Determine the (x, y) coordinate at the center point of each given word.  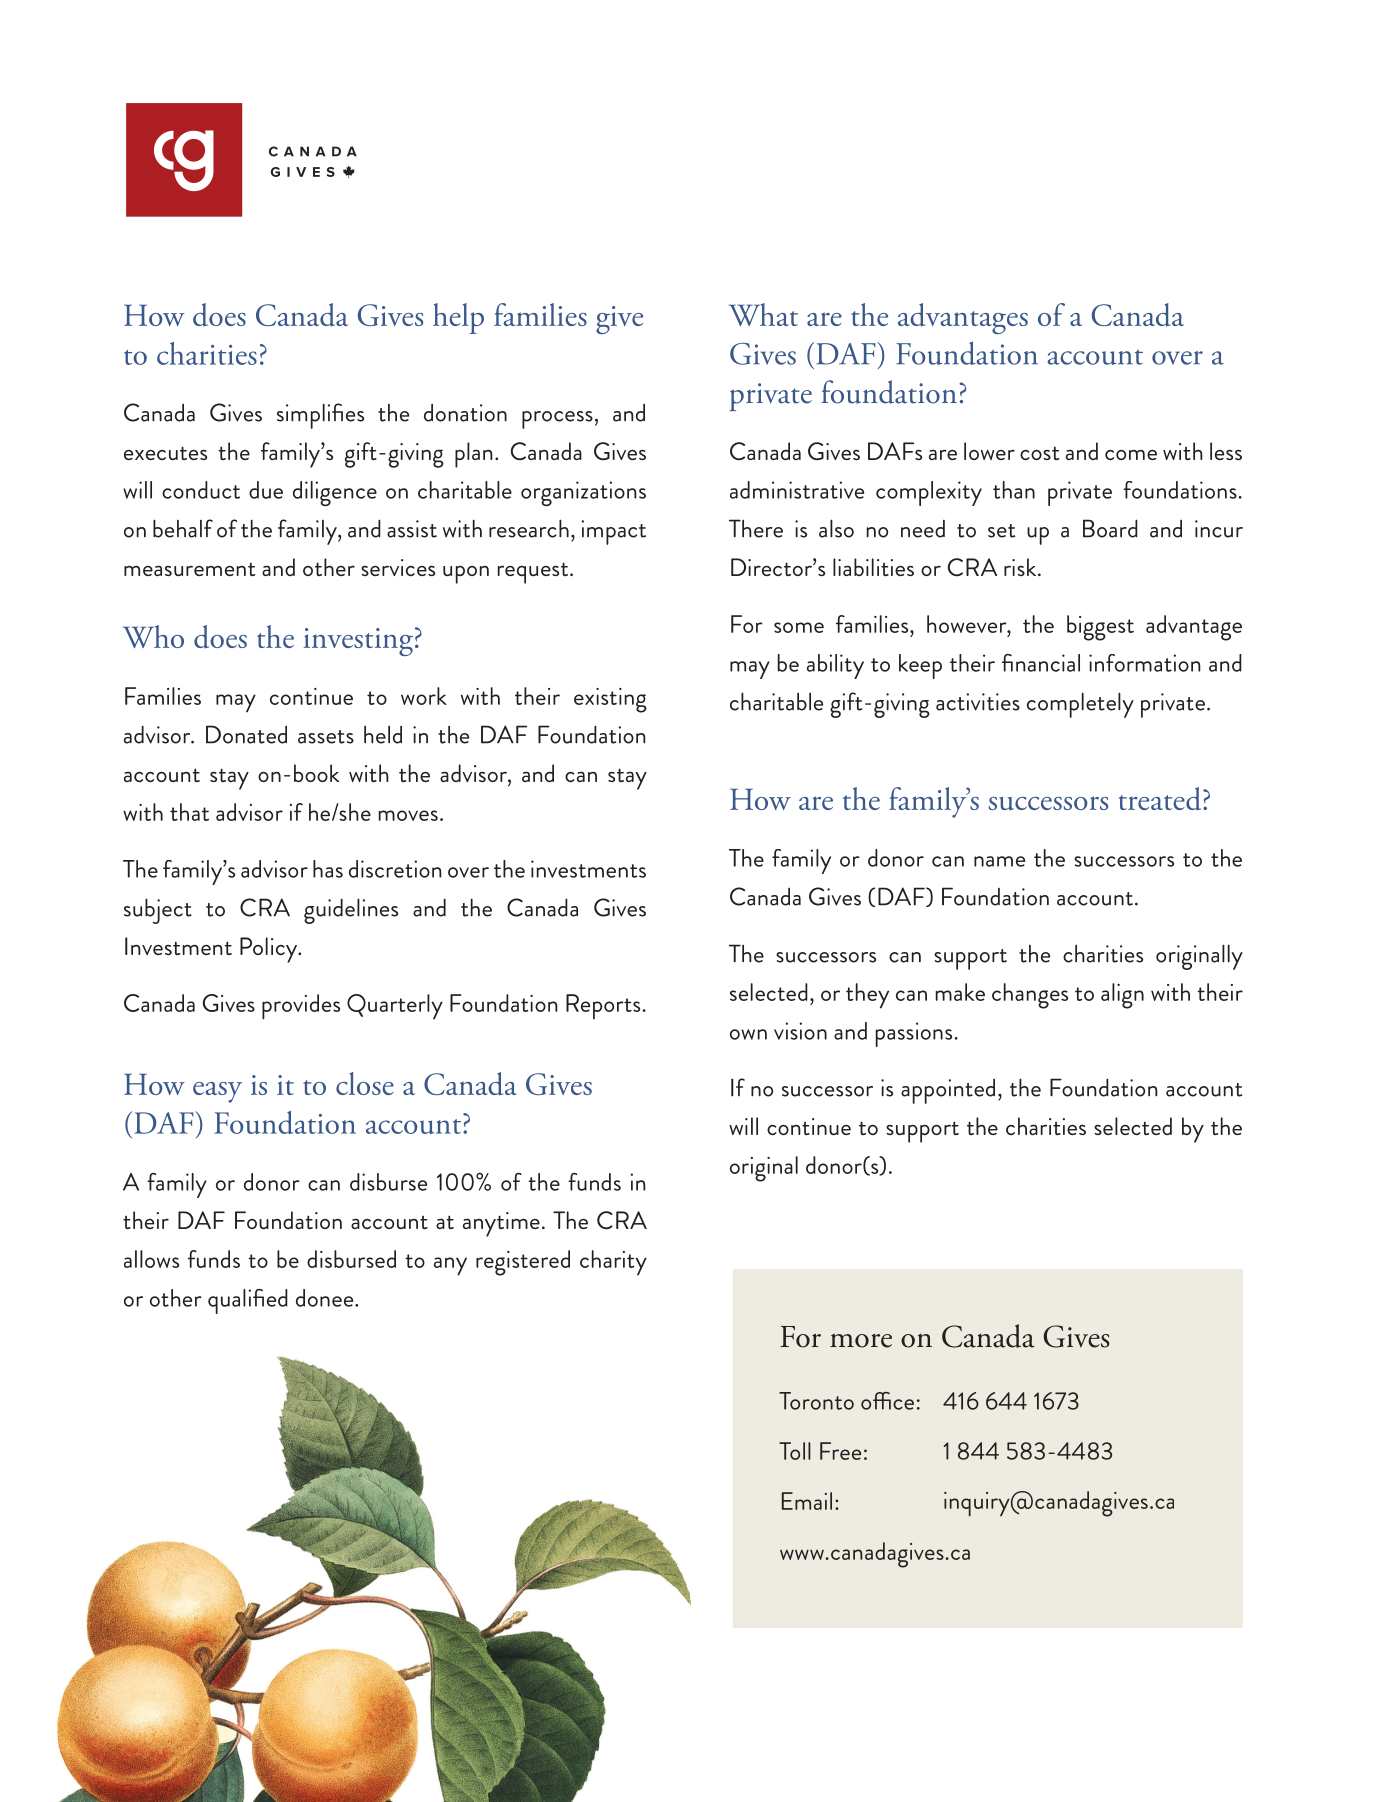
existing (610, 700)
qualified (248, 1301)
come (1131, 455)
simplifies (320, 416)
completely (1080, 705)
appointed (948, 1091)
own (748, 1034)
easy (217, 1092)
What (763, 314)
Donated (246, 734)
